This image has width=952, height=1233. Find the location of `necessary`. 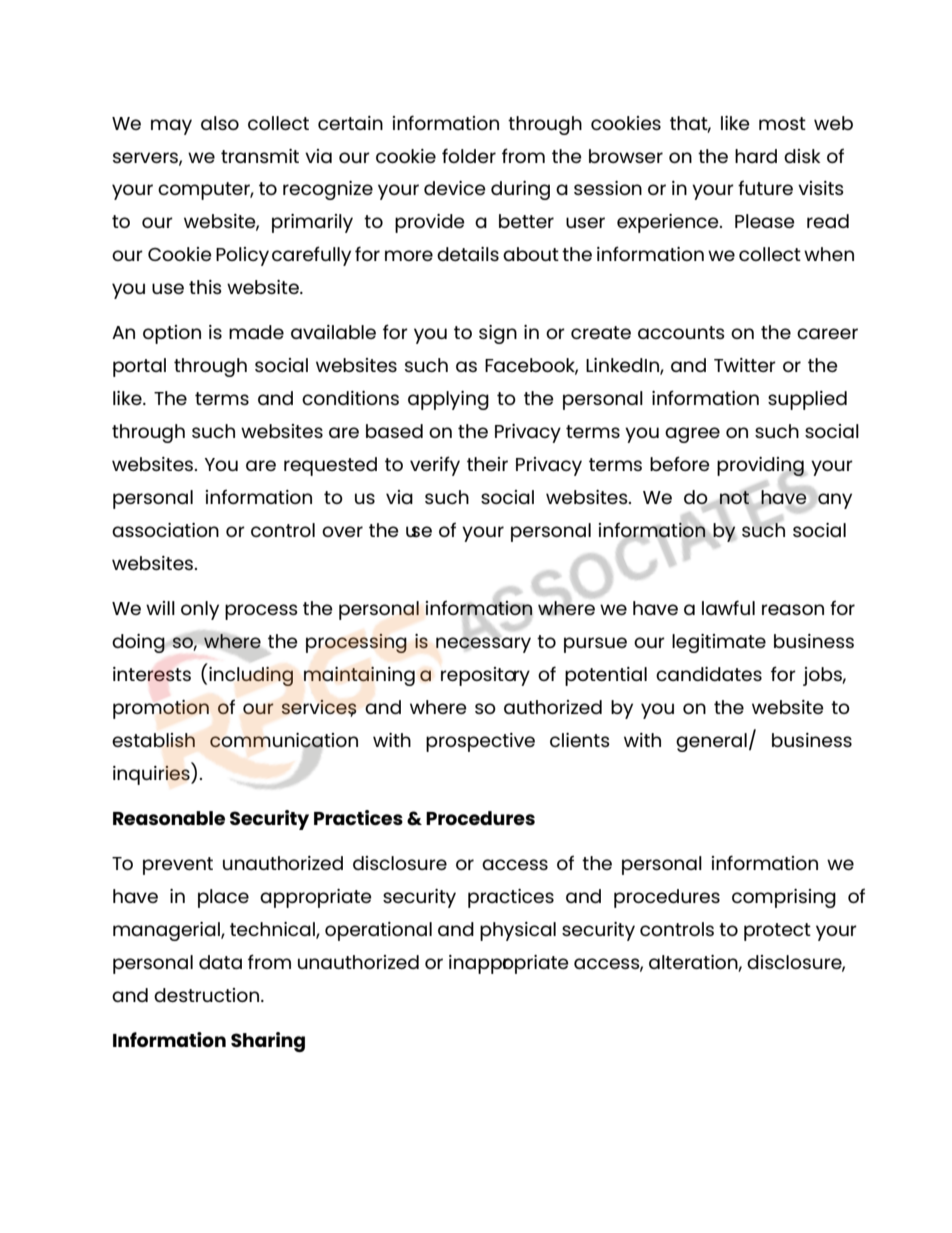

necessary is located at coordinates (483, 644).
